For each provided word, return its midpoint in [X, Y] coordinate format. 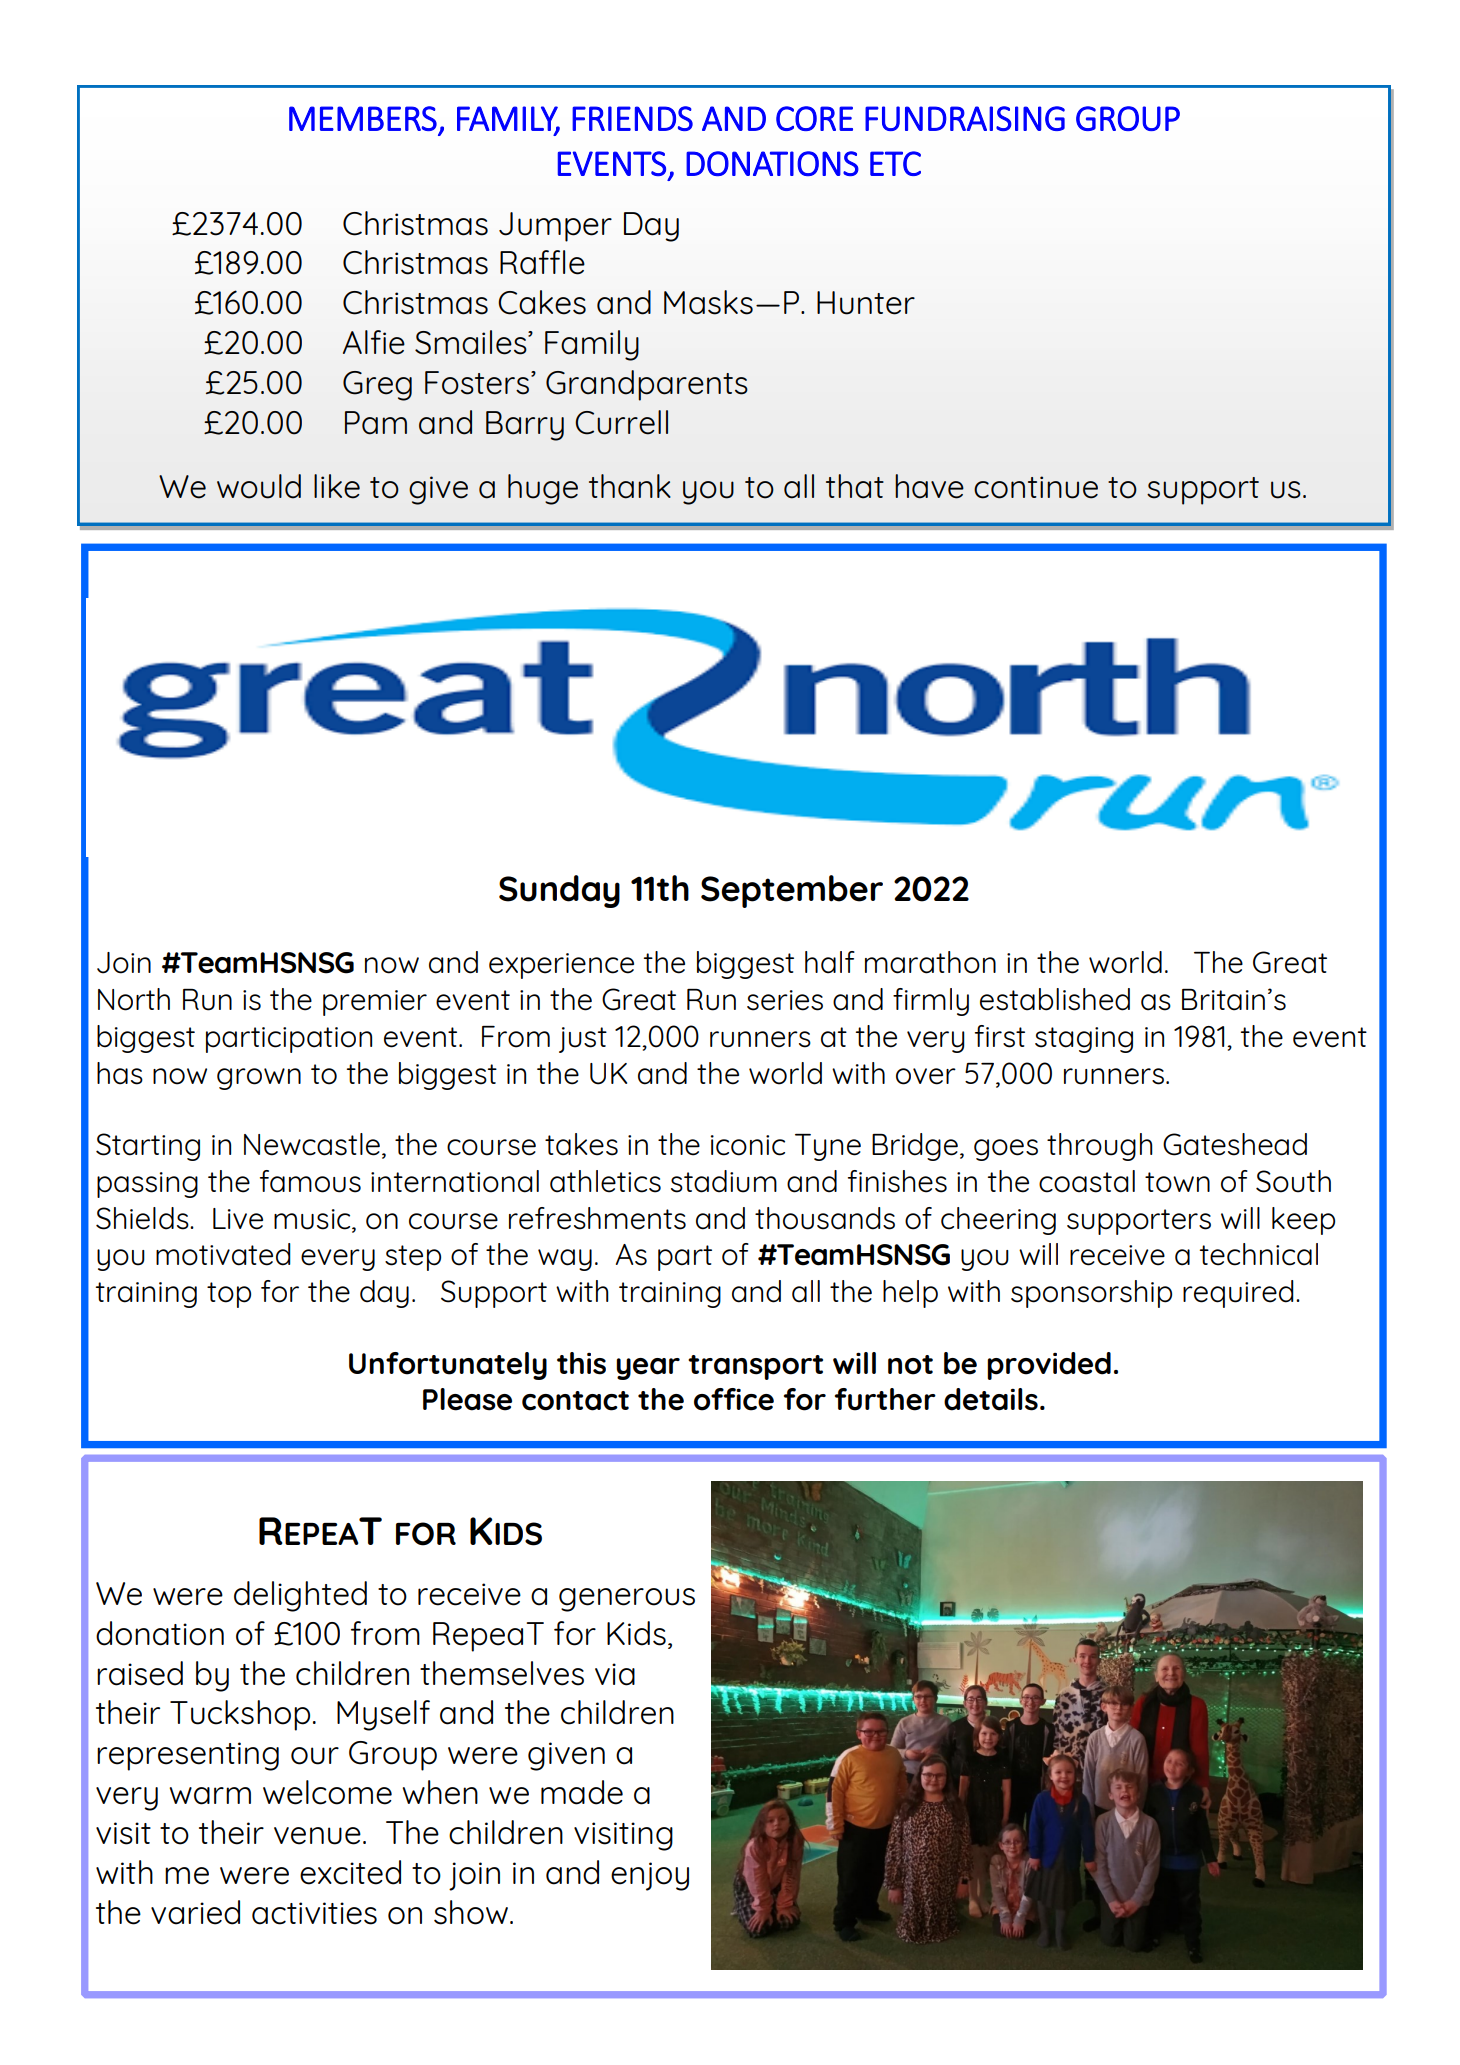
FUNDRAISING [965, 118]
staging [1084, 1040]
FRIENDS [632, 118]
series [785, 1000]
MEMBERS [363, 118]
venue [317, 1836]
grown [259, 1079]
